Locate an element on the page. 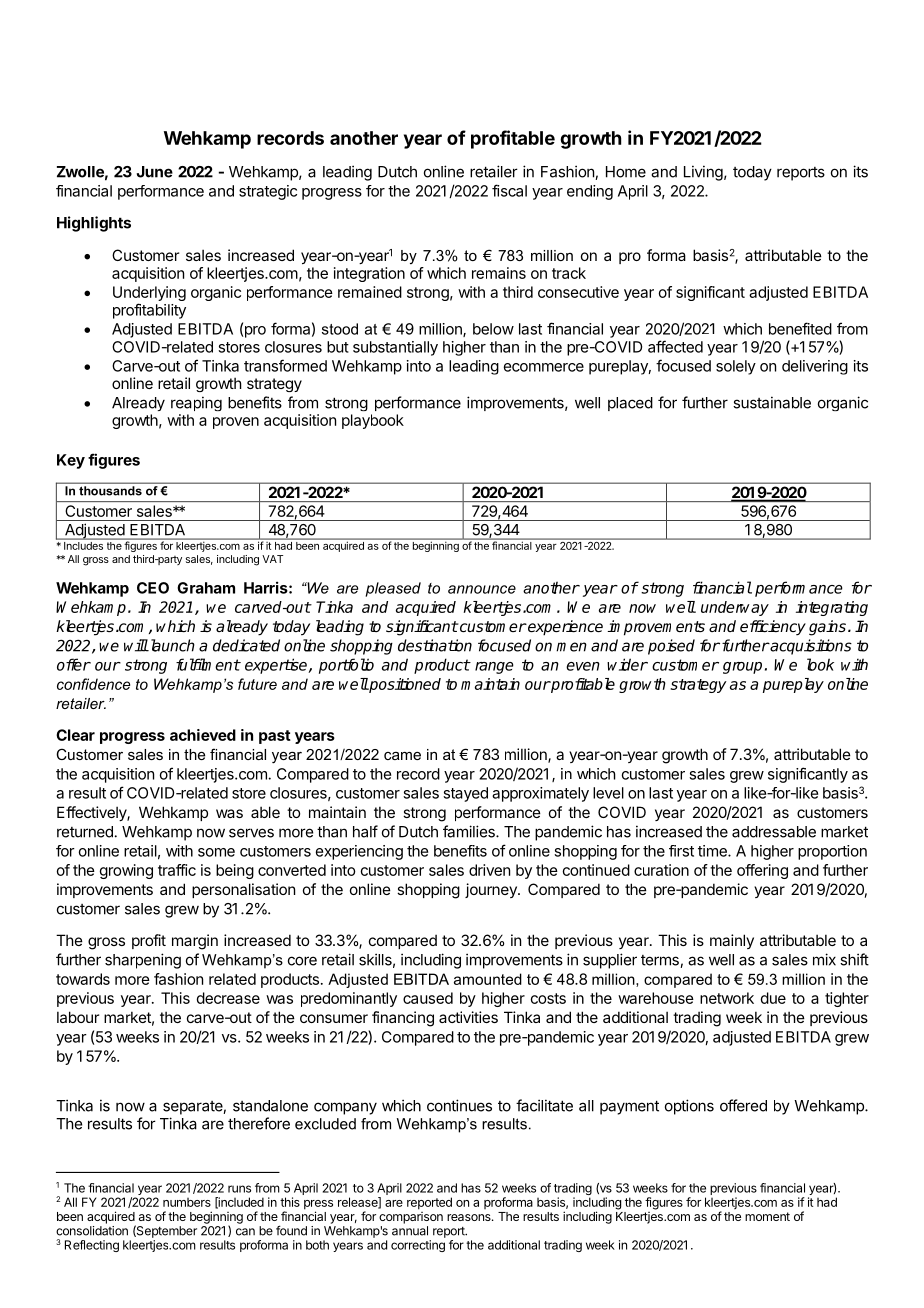 This page has height=1308, width=924. achieved is located at coordinates (203, 735).
